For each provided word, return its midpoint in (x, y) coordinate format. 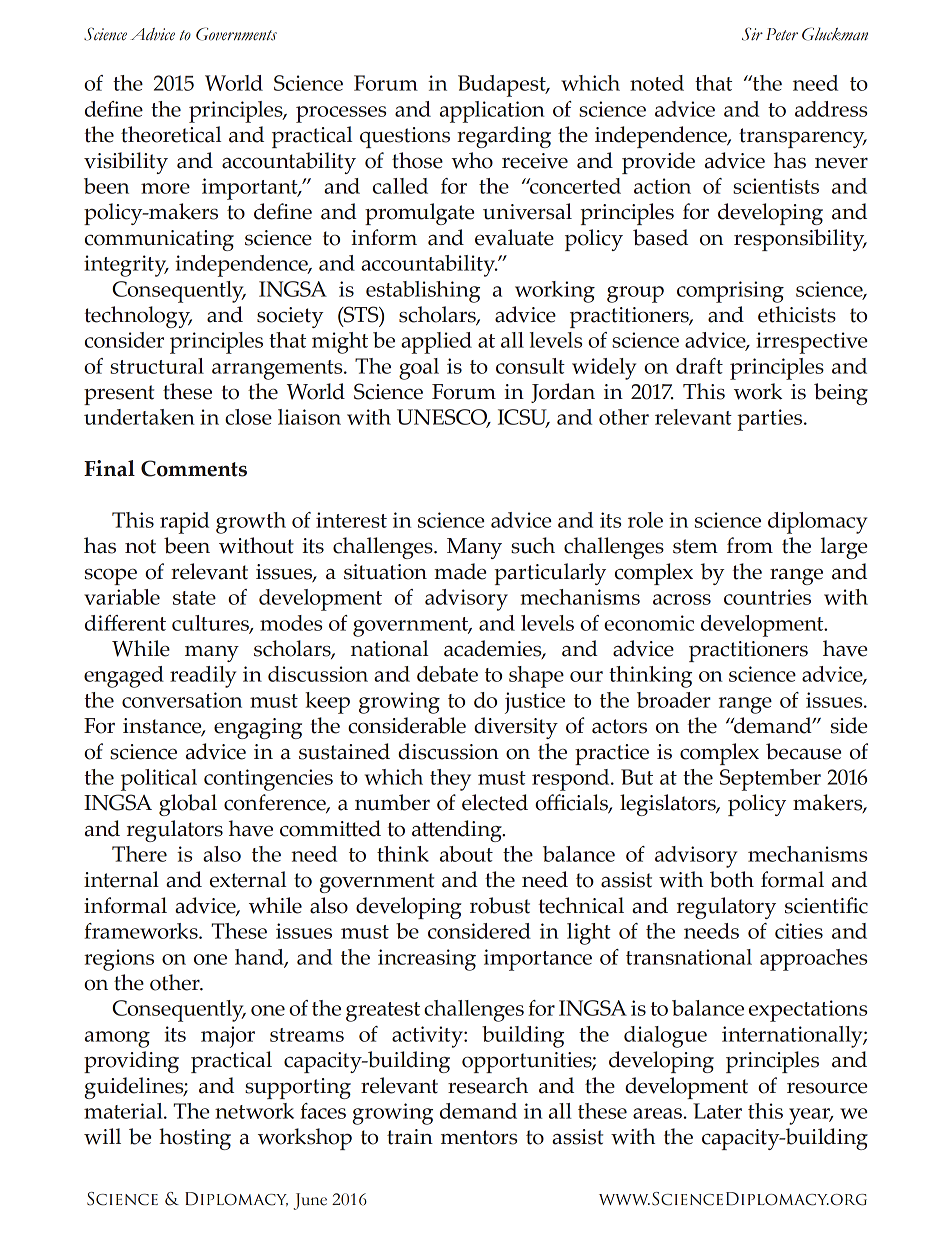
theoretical (171, 134)
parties (771, 420)
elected (495, 802)
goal (419, 369)
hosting (195, 1139)
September (770, 780)
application (492, 112)
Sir (752, 34)
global (188, 805)
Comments (194, 468)
